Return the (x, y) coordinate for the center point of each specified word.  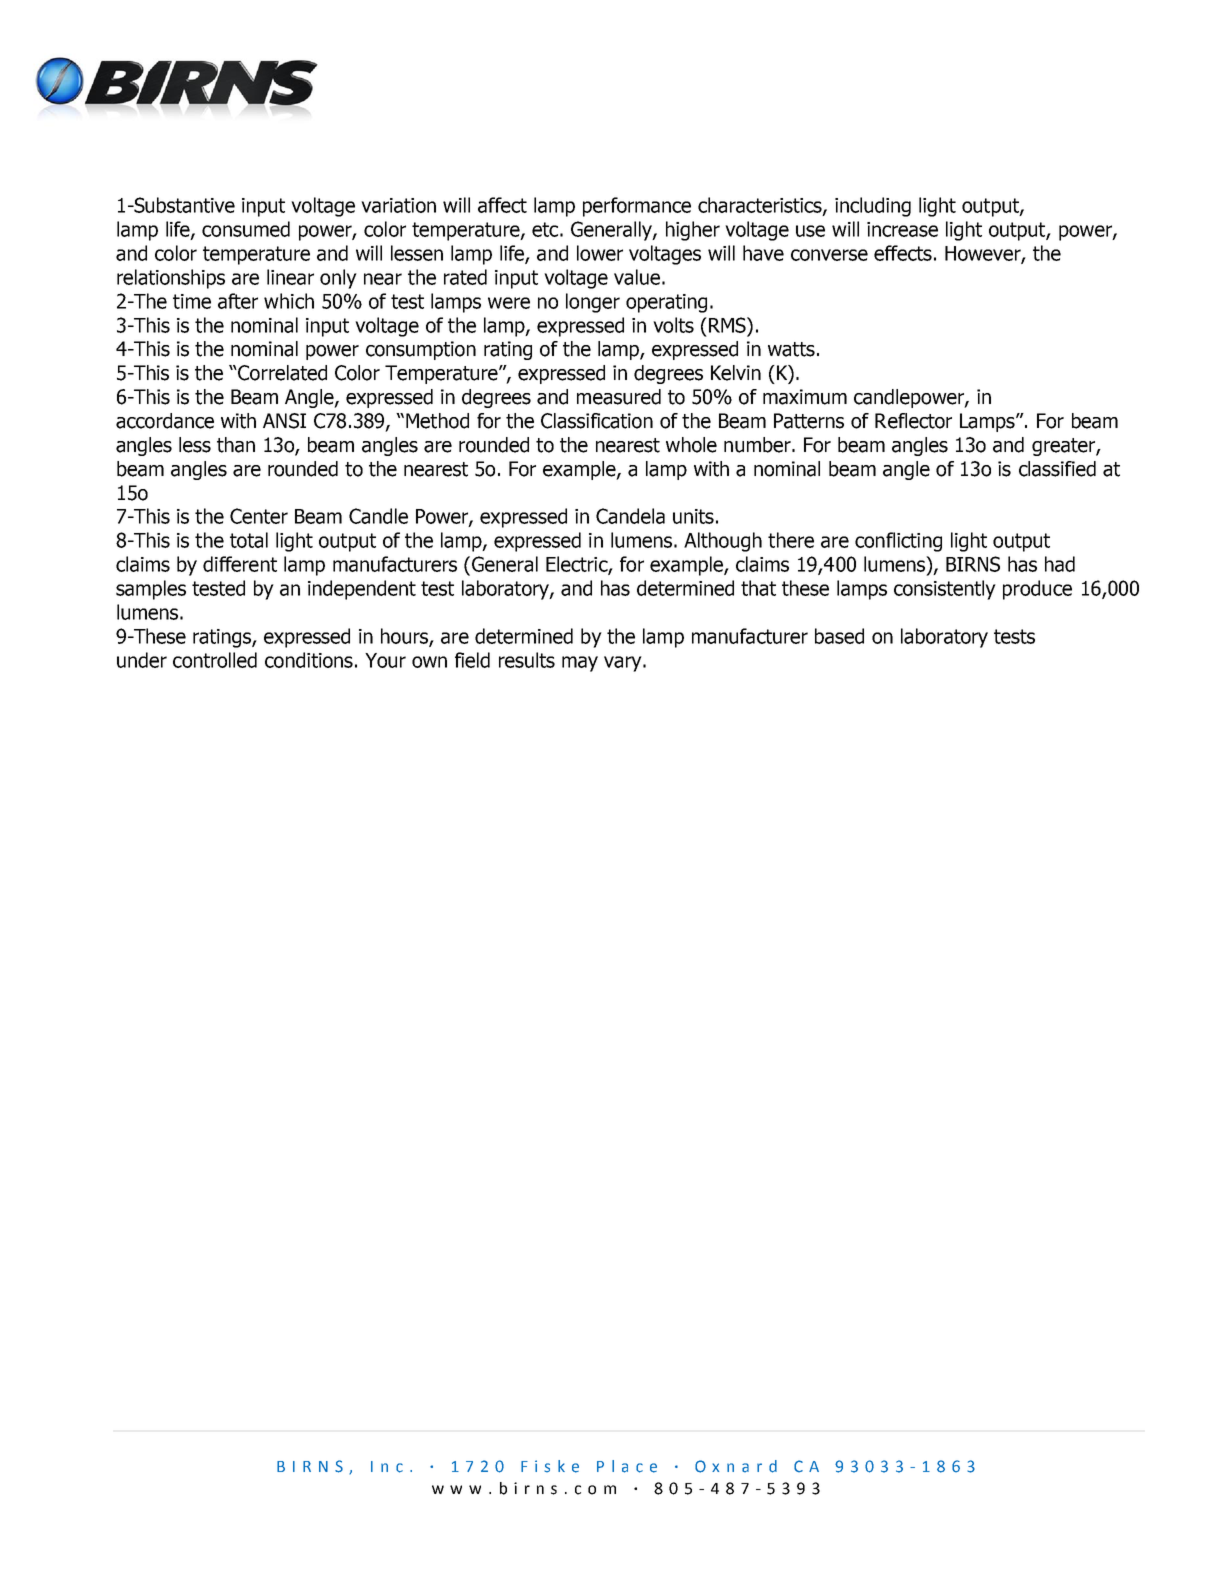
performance (637, 207)
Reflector (913, 421)
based (839, 636)
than (236, 445)
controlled (215, 660)
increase (902, 229)
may (580, 664)
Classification (597, 421)
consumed (246, 229)
